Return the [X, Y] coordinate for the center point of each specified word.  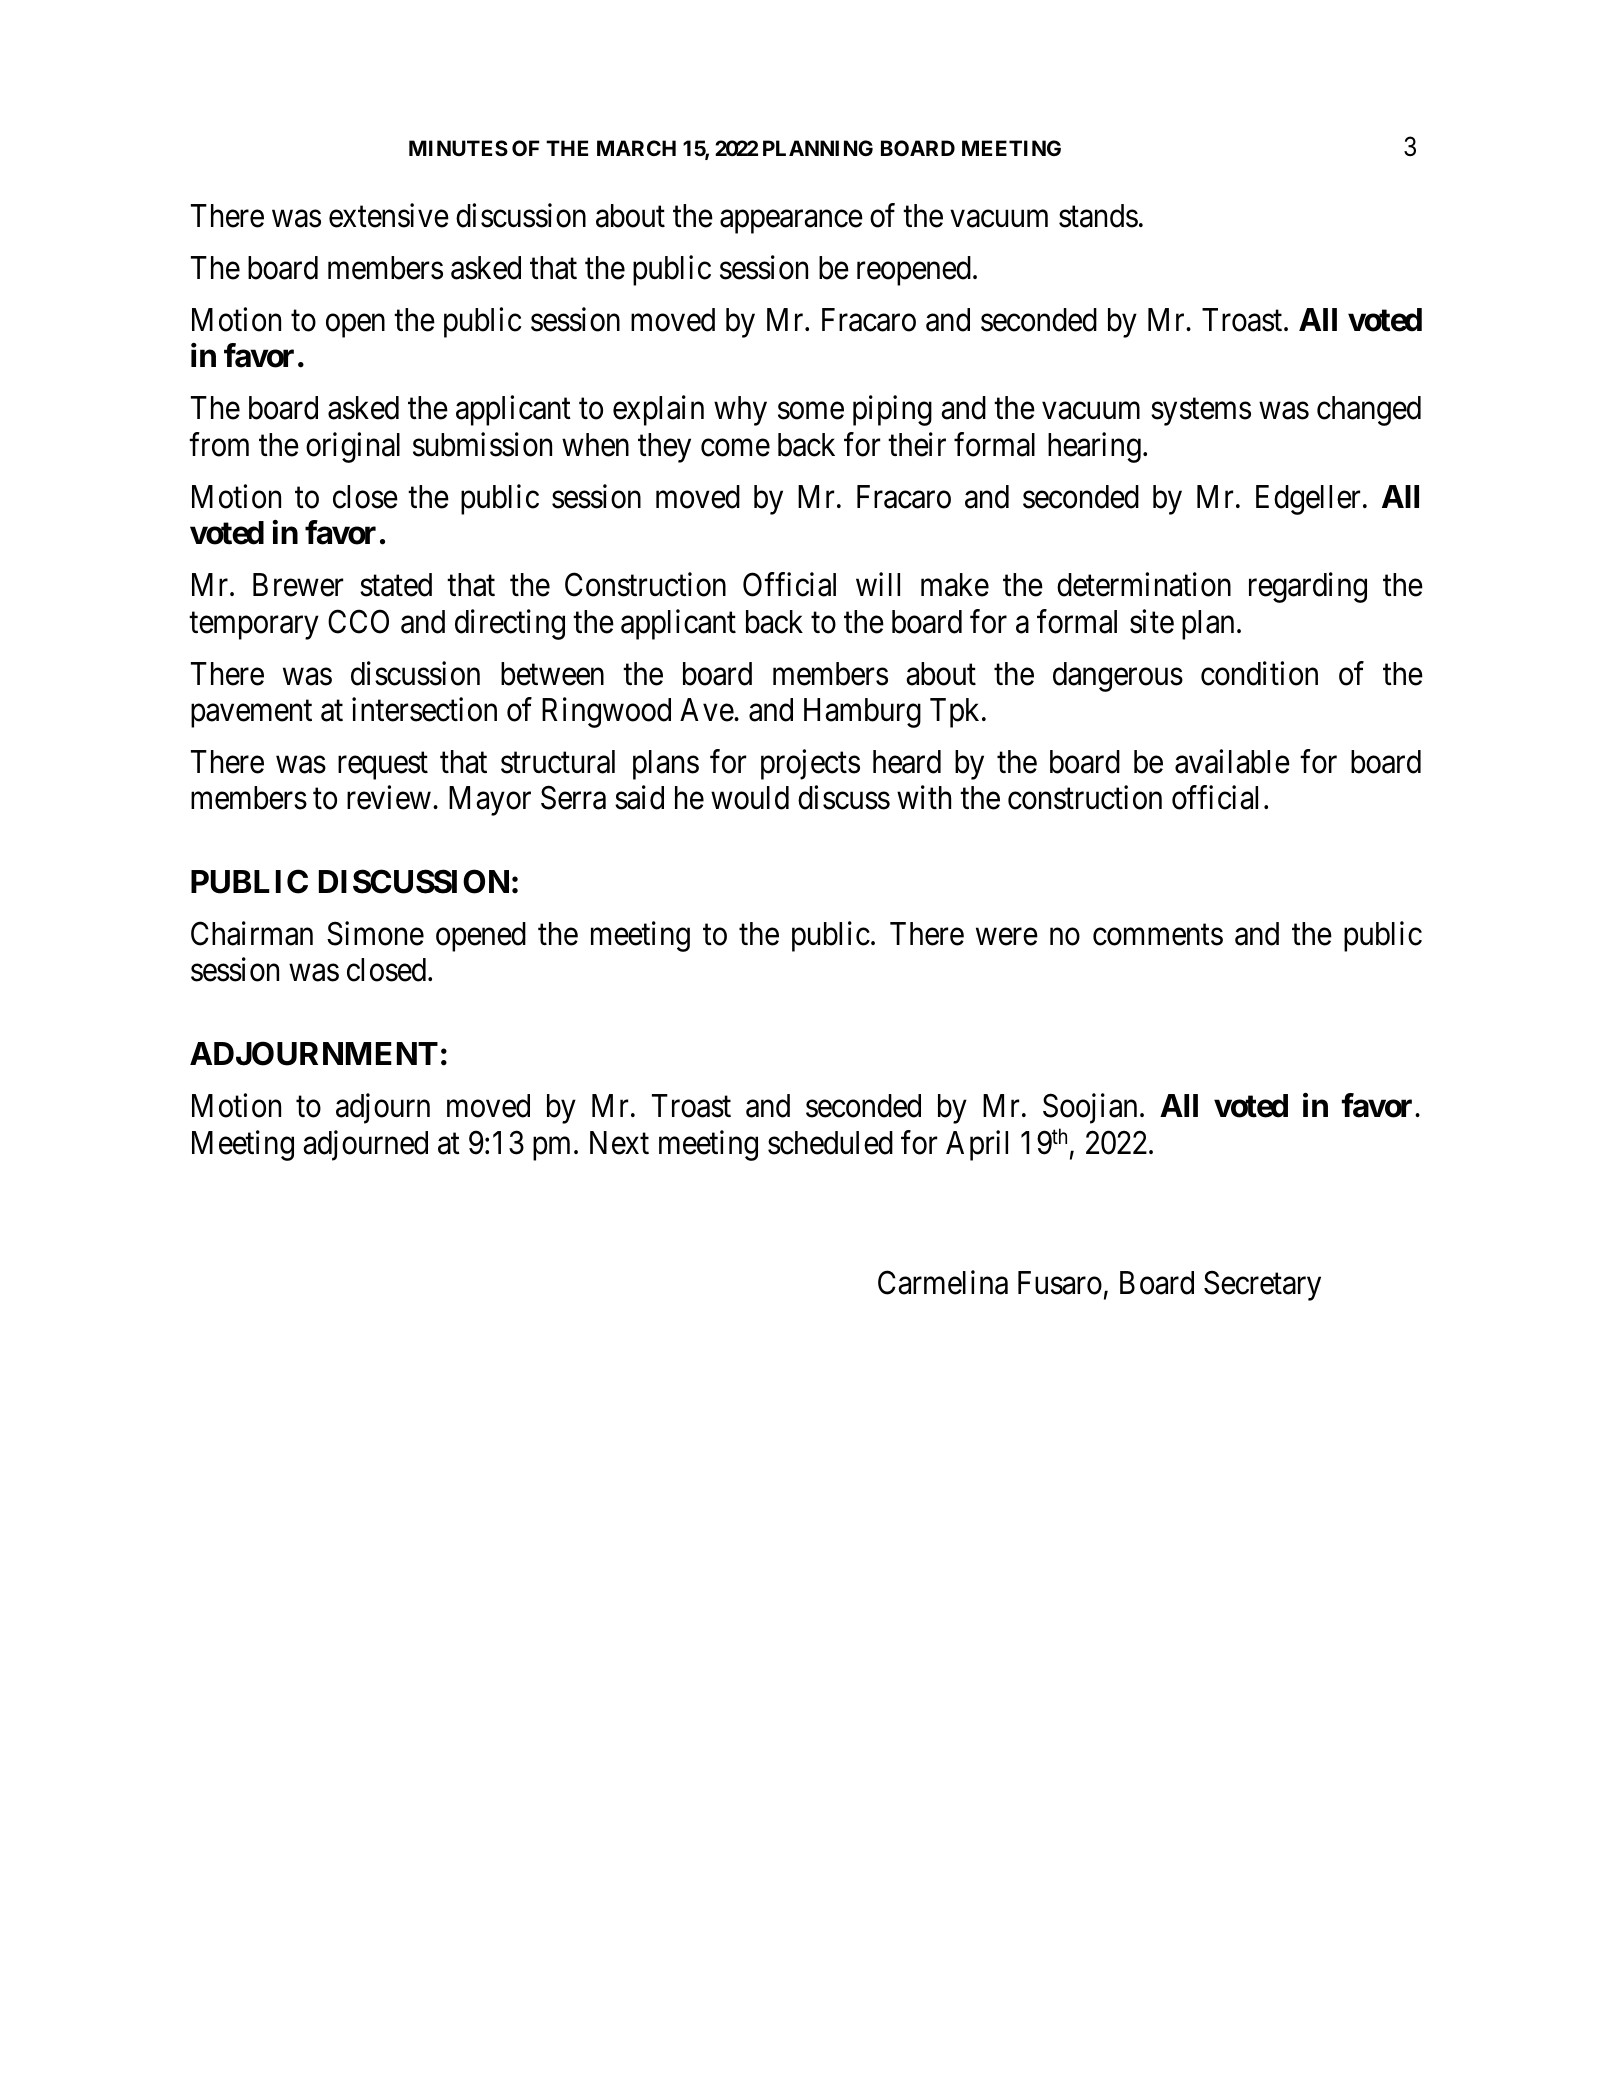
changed [1369, 411]
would [750, 798]
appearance [791, 222]
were [1007, 937]
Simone [375, 934]
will [878, 584]
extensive [389, 215]
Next [619, 1143]
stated [396, 585]
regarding [1308, 588]
